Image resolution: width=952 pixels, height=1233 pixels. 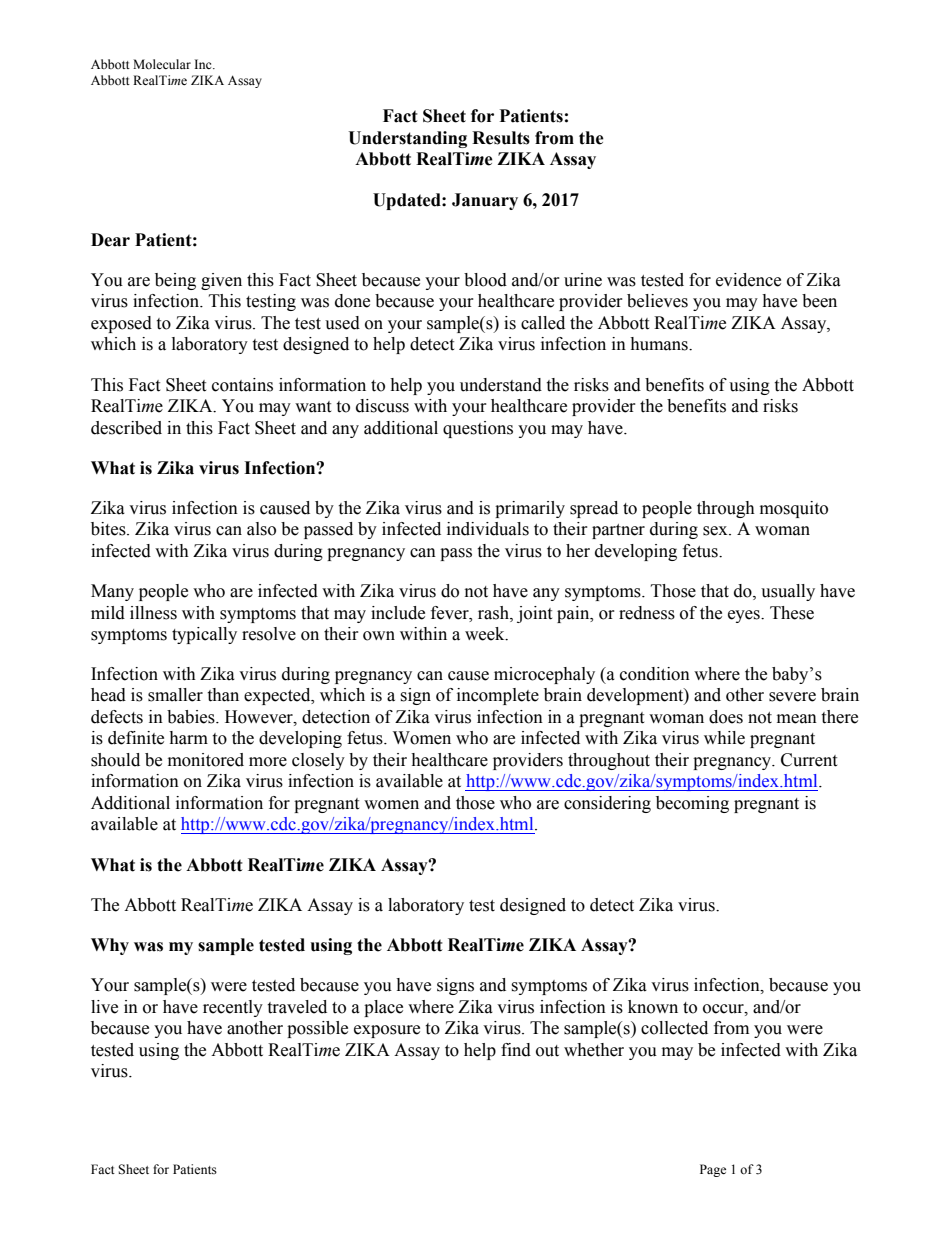 I want to click on been, so click(x=819, y=301).
